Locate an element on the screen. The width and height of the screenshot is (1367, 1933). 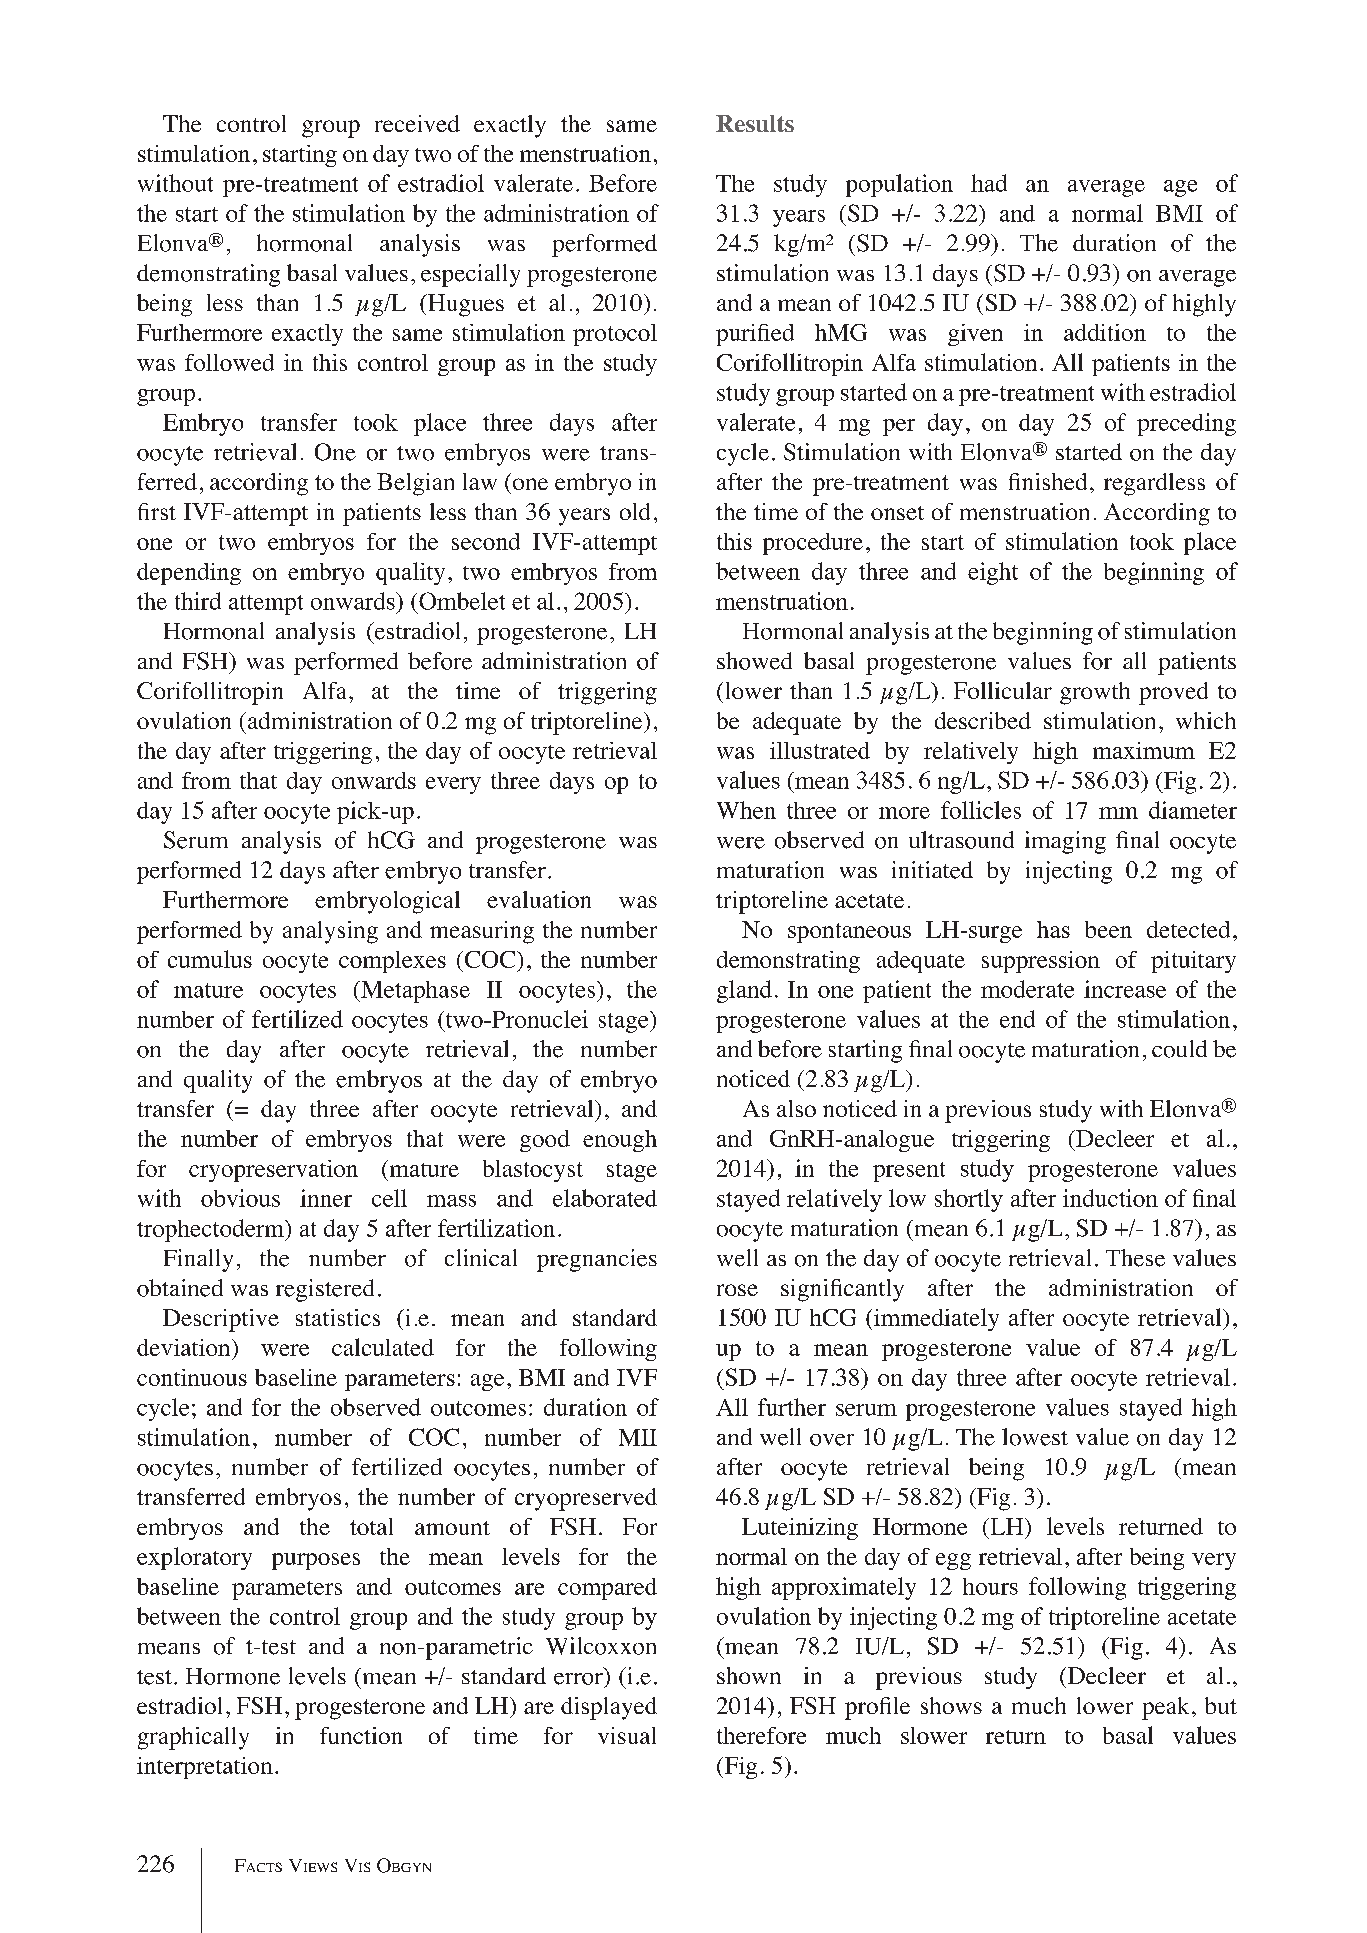
depending is located at coordinates (189, 574).
